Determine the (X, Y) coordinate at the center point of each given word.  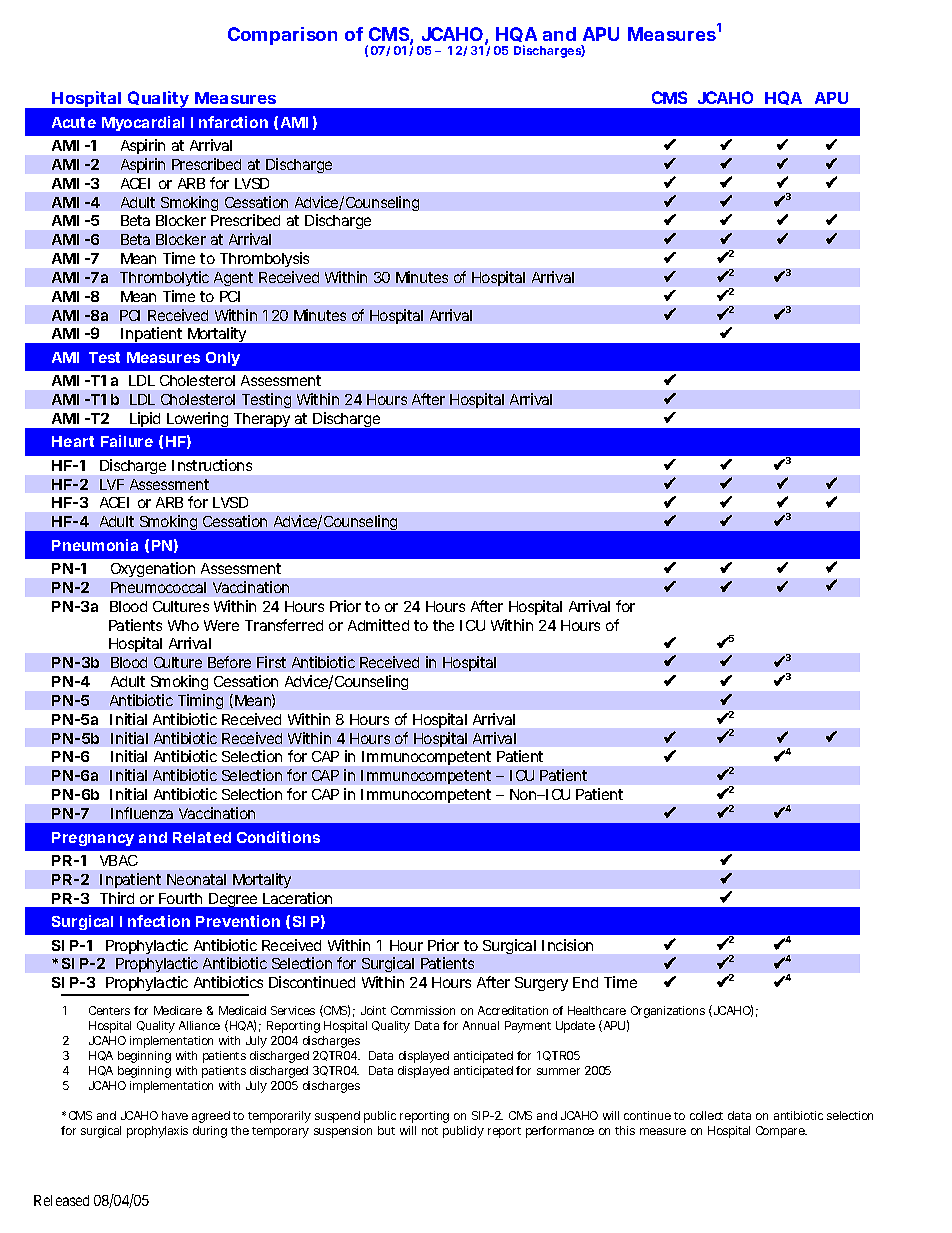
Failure (127, 441)
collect (706, 1115)
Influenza (142, 813)
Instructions (212, 465)
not (430, 1131)
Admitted (378, 625)
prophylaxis (157, 1132)
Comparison (282, 36)
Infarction (229, 122)
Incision (567, 945)
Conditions (278, 837)
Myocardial (143, 123)
